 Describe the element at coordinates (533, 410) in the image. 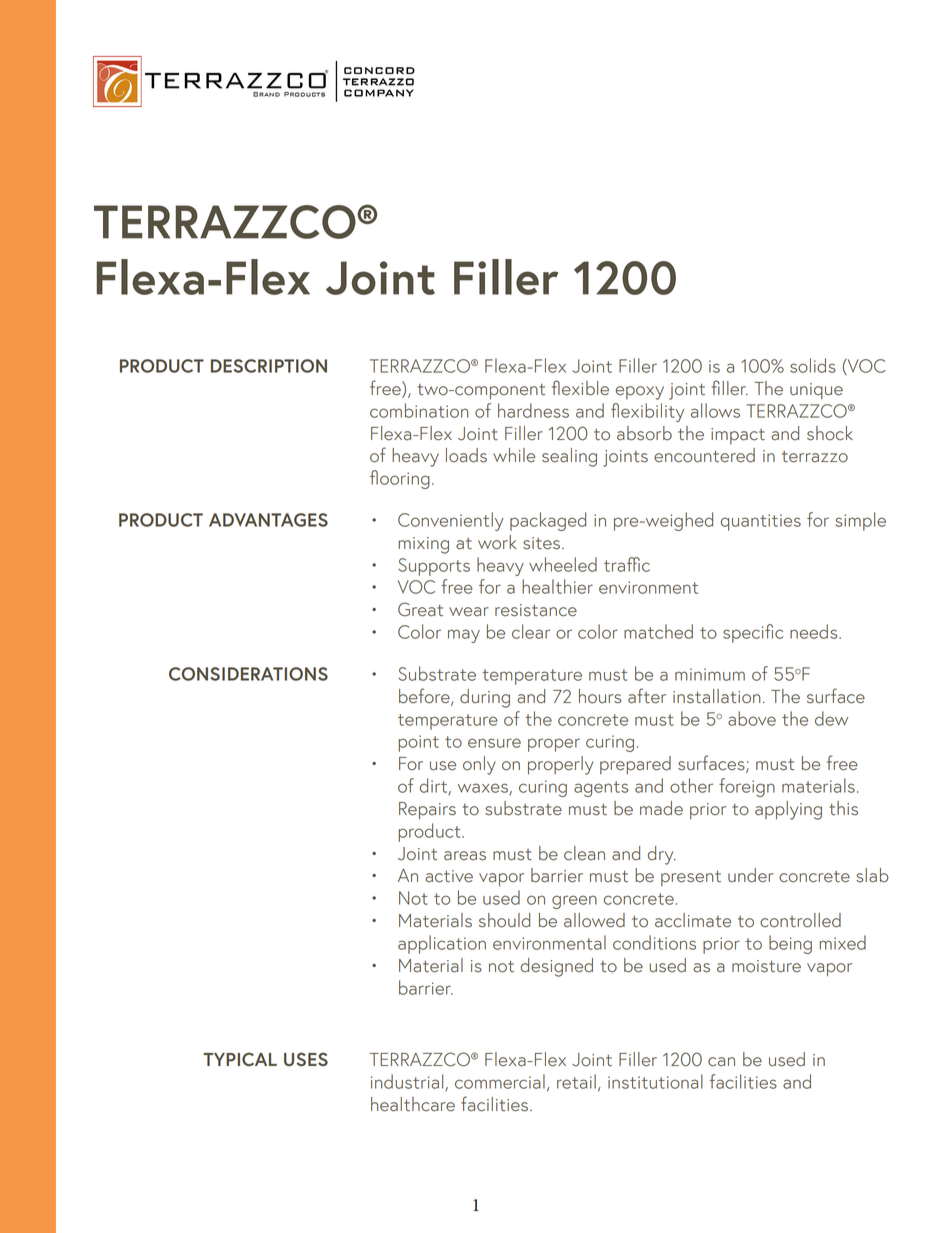

I see `hardness` at that location.
